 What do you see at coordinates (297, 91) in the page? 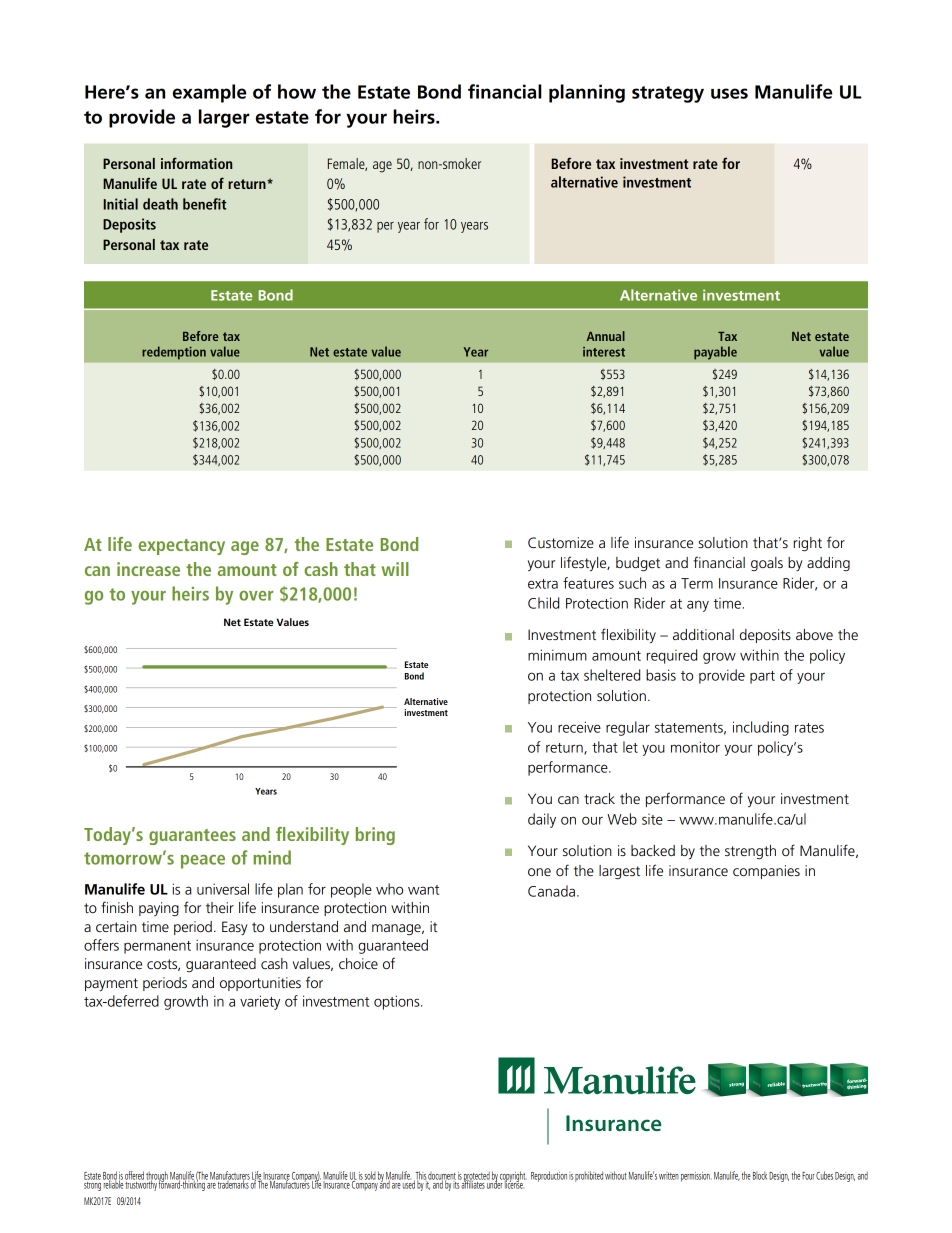
I see `how` at bounding box center [297, 91].
